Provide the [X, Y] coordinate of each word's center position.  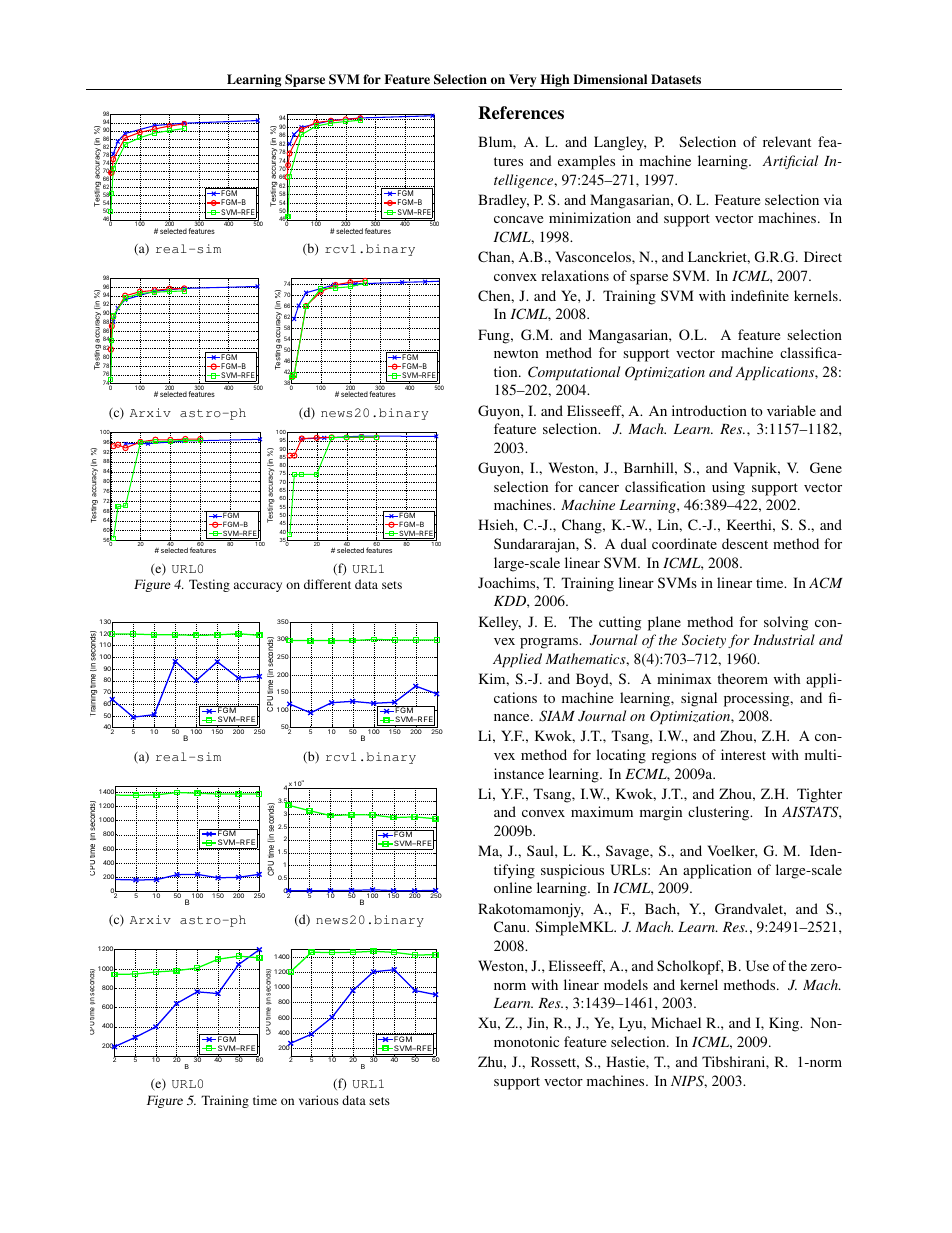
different [327, 584]
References [521, 113]
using [728, 488]
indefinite [760, 295]
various [319, 1100]
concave [518, 219]
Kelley [500, 623]
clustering [720, 813]
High [555, 82]
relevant [787, 141]
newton [516, 353]
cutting [620, 623]
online [513, 887]
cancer [599, 488]
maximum [602, 811]
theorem [742, 678]
